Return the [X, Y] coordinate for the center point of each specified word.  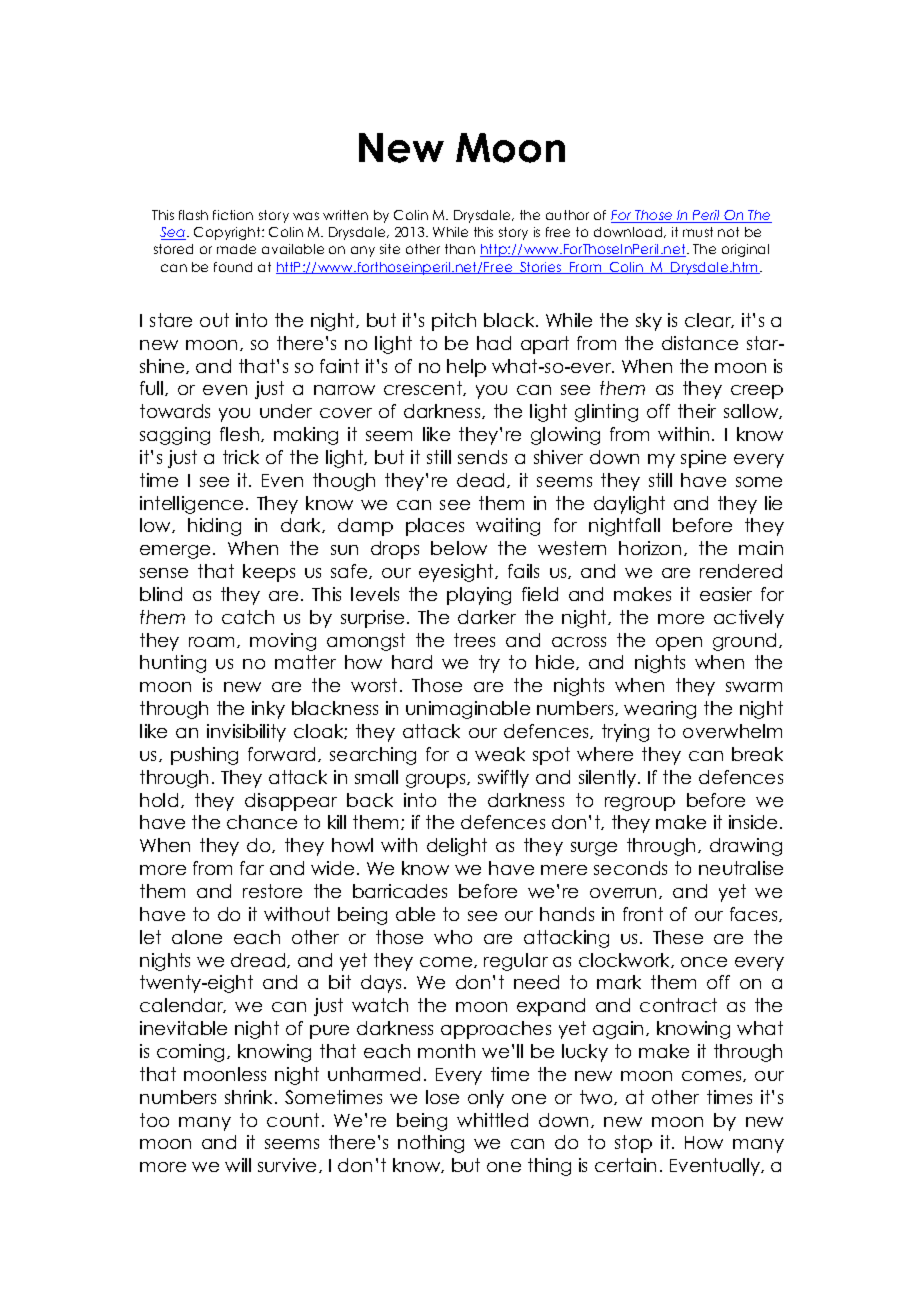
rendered [741, 571]
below [459, 548]
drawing [746, 847]
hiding [214, 527]
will [238, 1165]
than [460, 249]
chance [262, 822]
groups [437, 781]
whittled [492, 1120]
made [236, 249]
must [698, 232]
